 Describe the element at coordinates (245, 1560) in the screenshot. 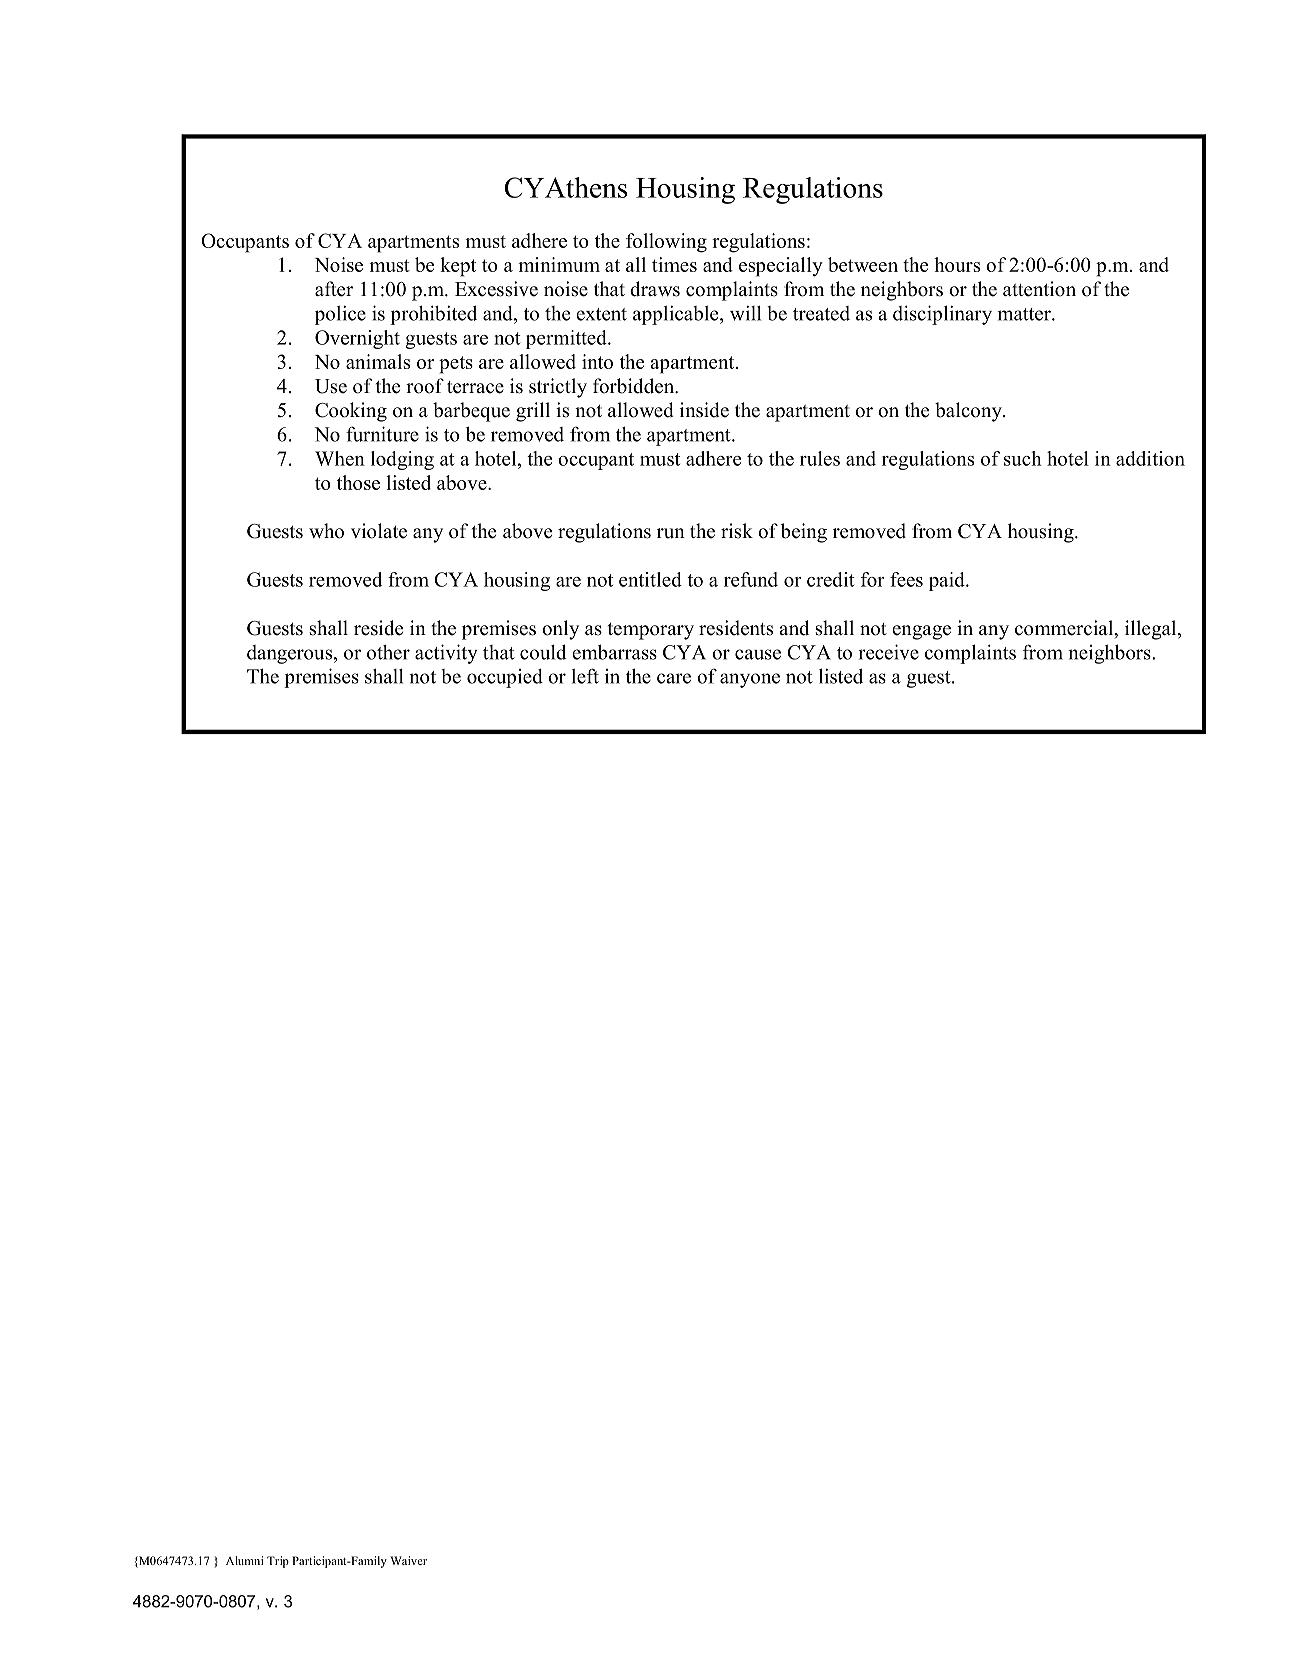

I see `Alumni` at that location.
